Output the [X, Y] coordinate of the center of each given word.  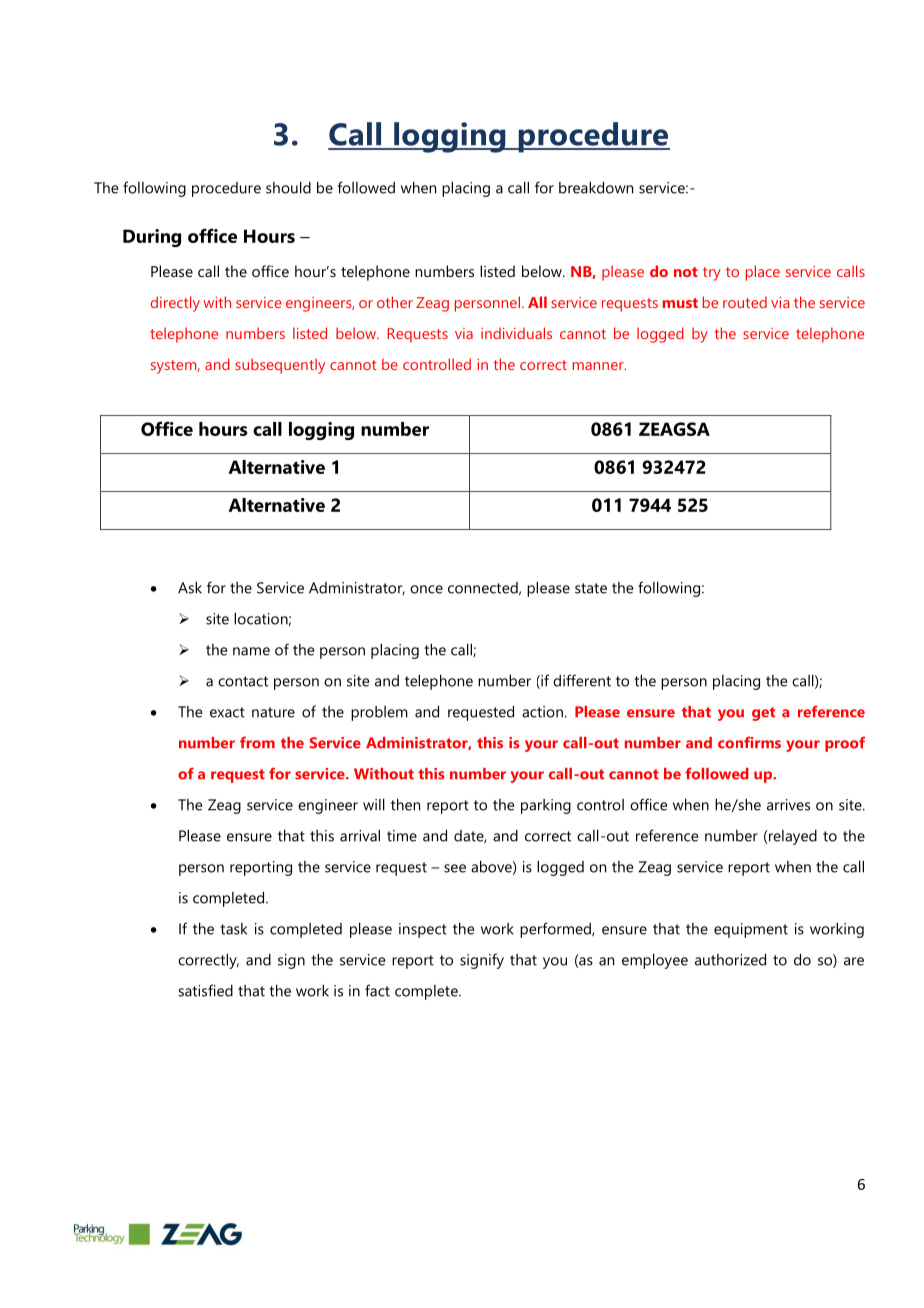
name [251, 651]
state [591, 588]
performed [556, 930]
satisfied [205, 990]
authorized [730, 959]
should [288, 187]
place [763, 273]
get [763, 714]
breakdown [596, 187]
